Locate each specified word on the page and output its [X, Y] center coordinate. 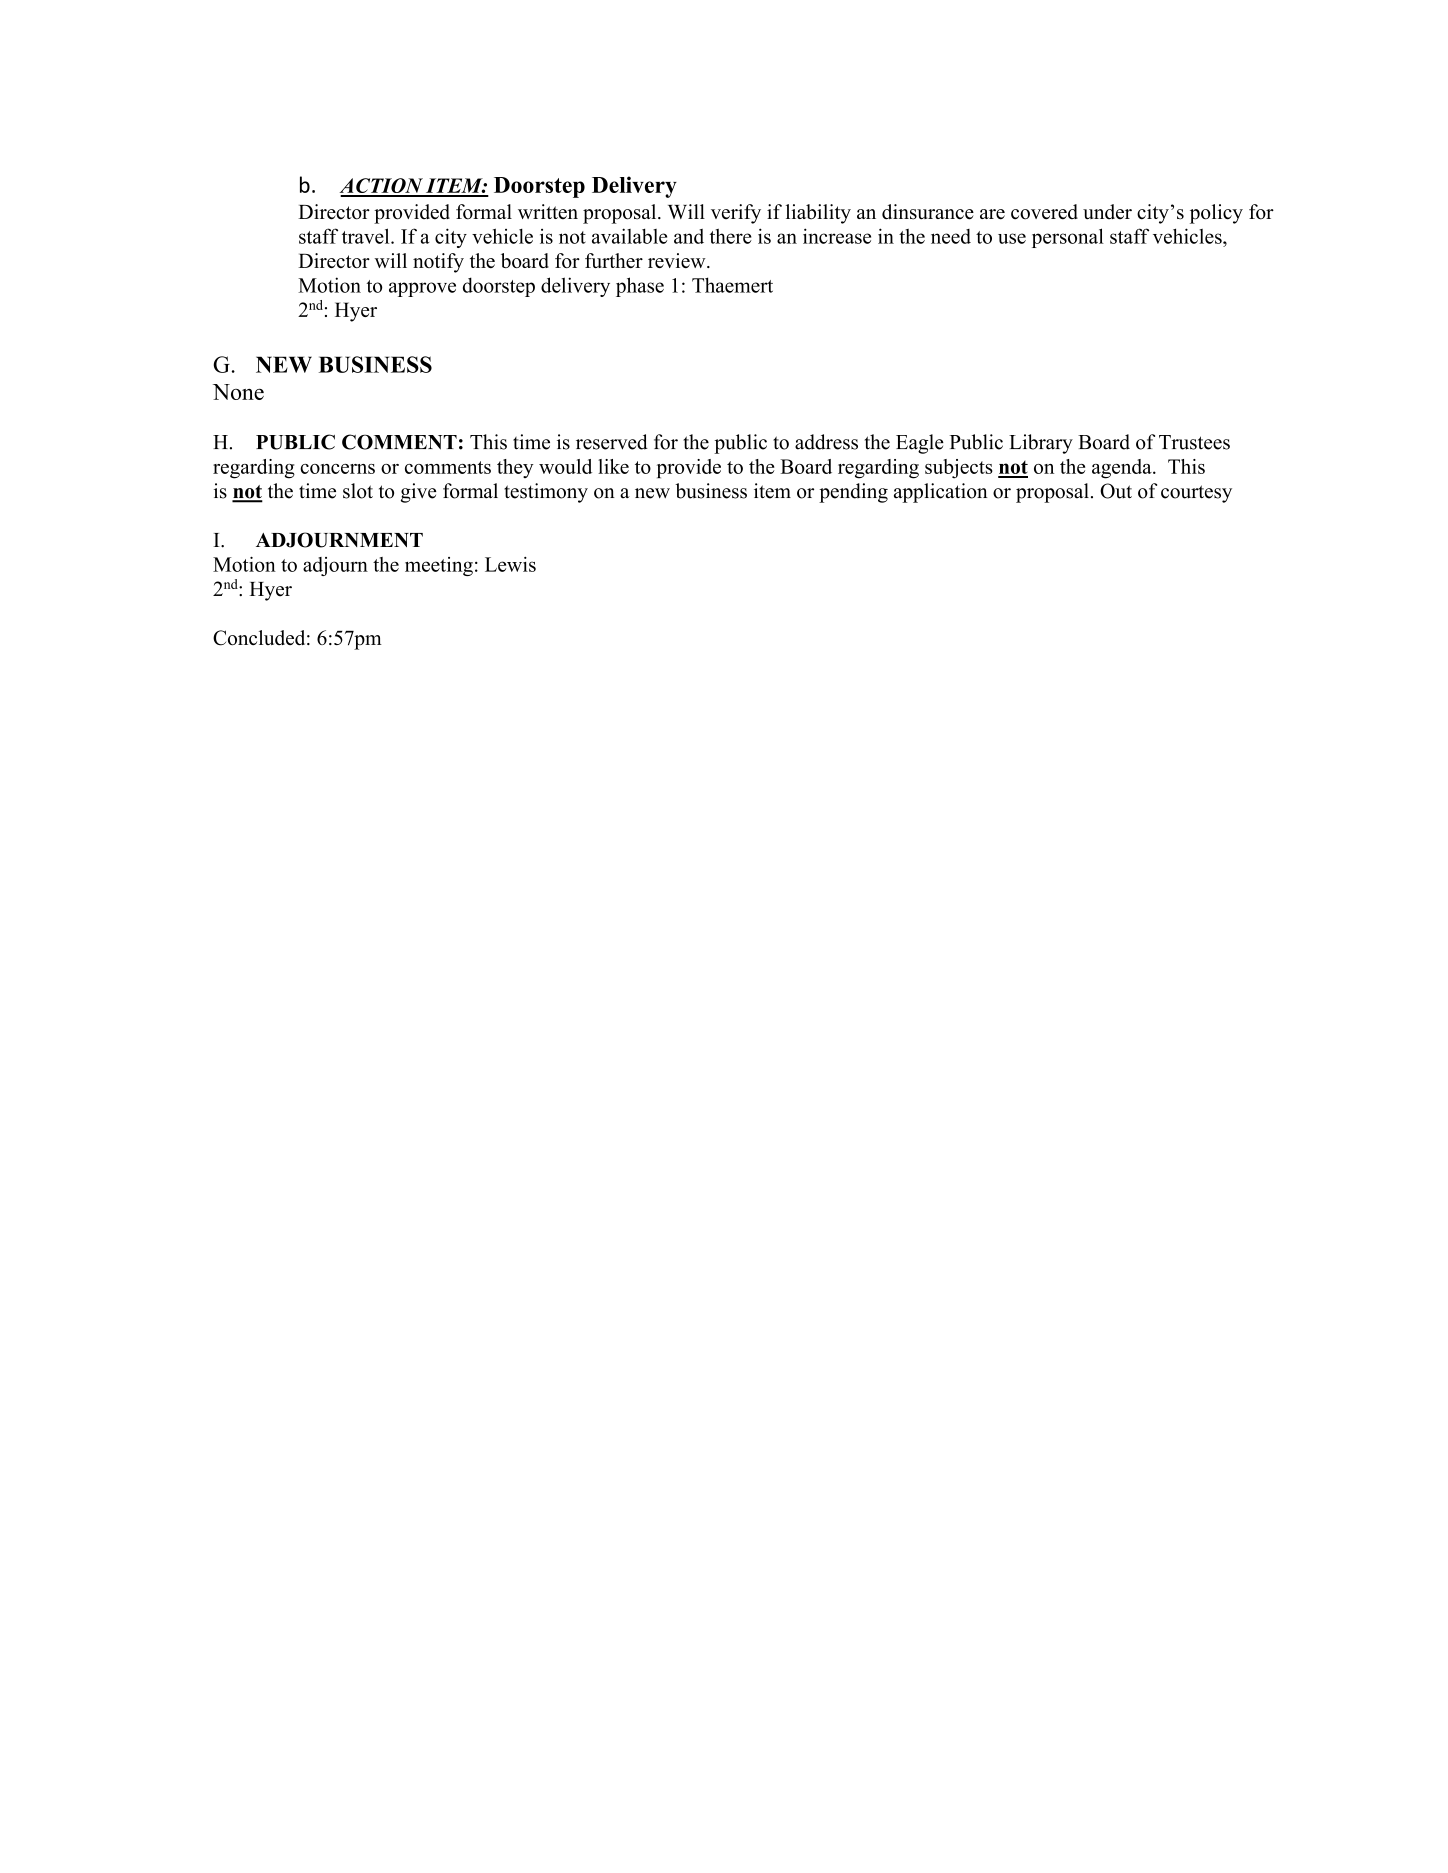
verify [736, 214]
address [826, 442]
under [1107, 212]
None [238, 392]
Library [1041, 444]
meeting [439, 566]
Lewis [510, 564]
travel [367, 236]
